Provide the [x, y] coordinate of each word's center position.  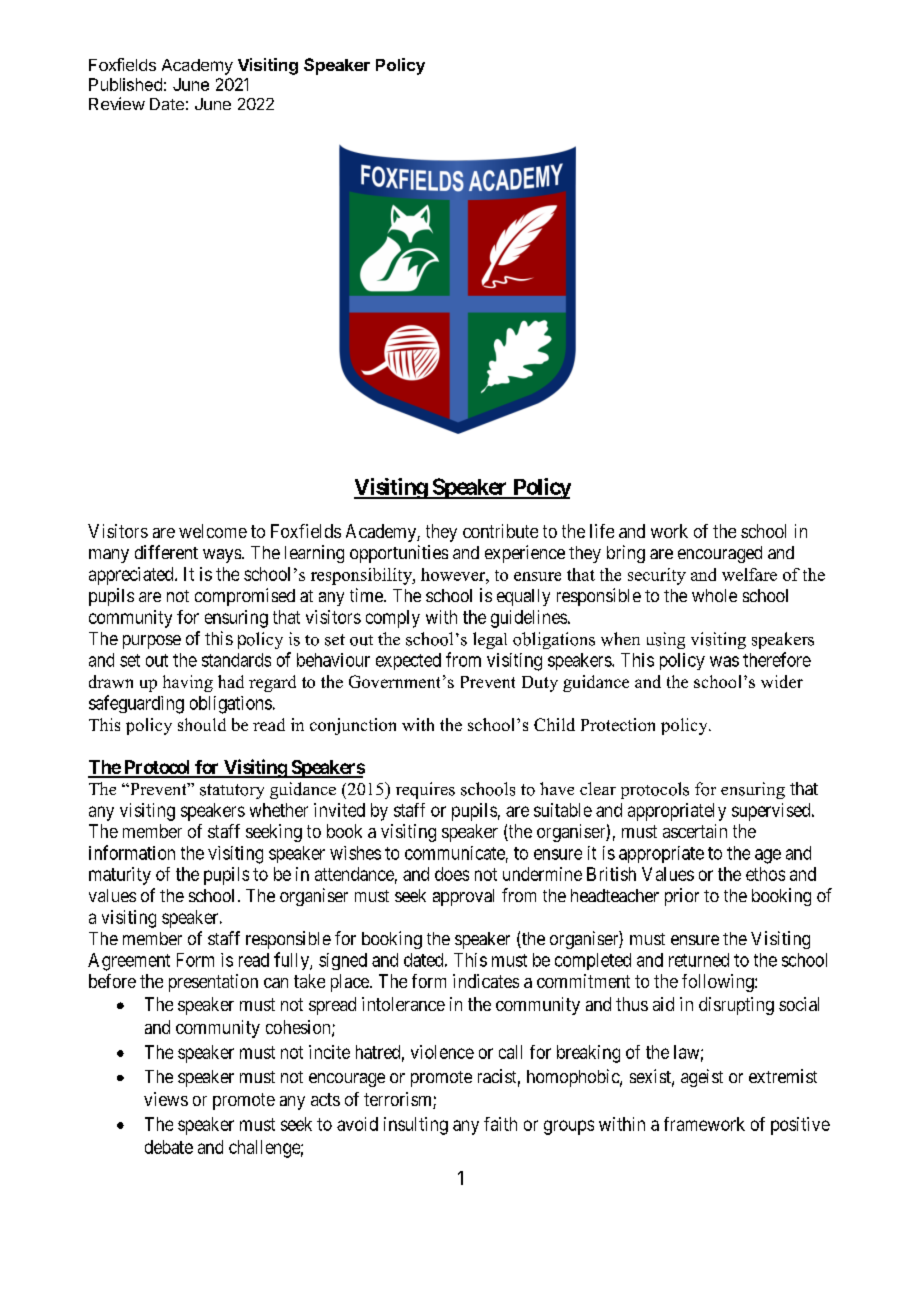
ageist [702, 1078]
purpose [152, 642]
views [166, 1099]
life [602, 531]
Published [125, 84]
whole [714, 595]
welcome [213, 531]
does [452, 874]
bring [626, 554]
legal [490, 640]
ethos [765, 874]
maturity [120, 876]
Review [117, 103]
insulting [416, 1126]
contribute [500, 531]
